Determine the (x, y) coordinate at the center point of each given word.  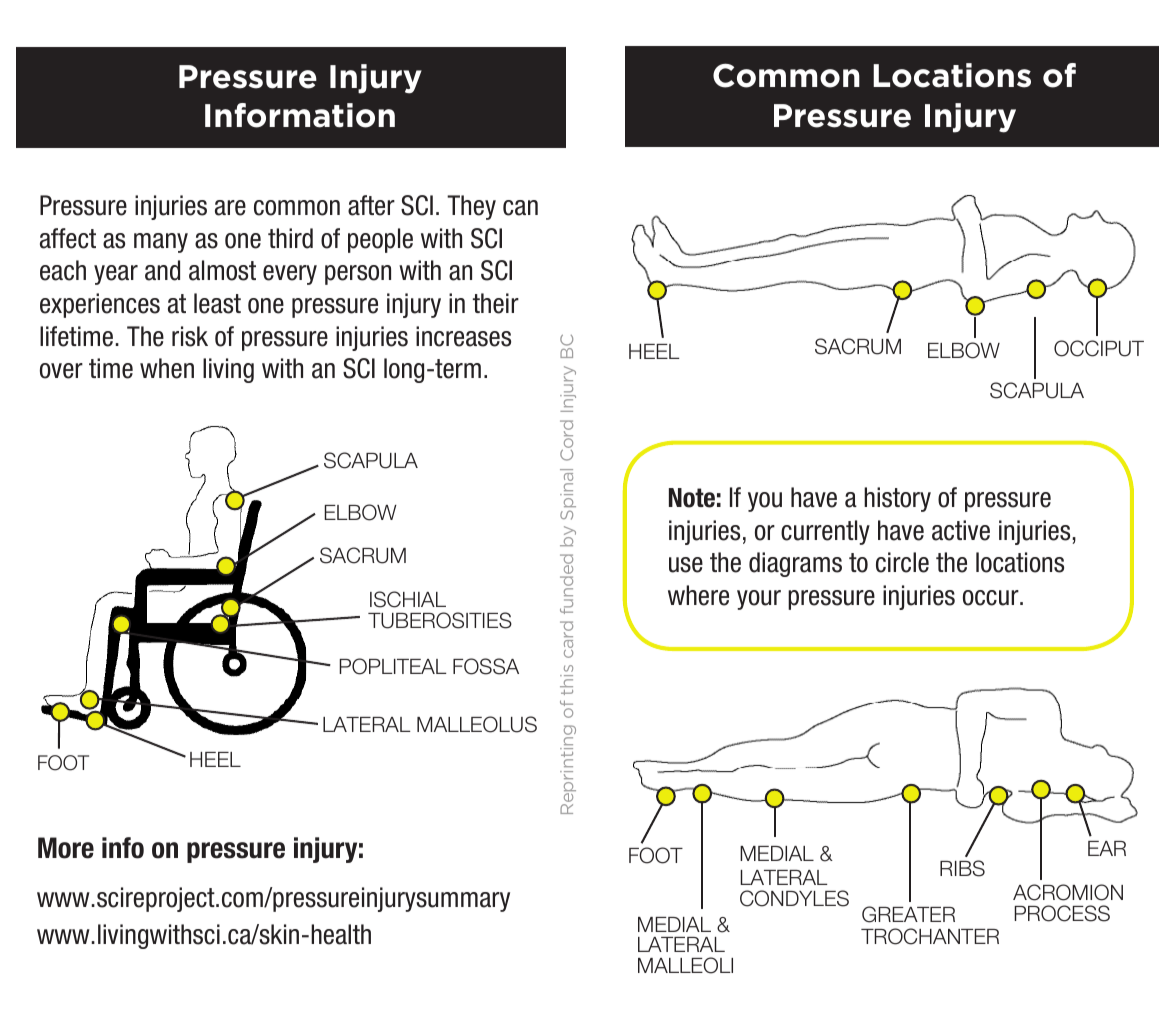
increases (463, 336)
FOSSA (486, 666)
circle (902, 562)
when (167, 368)
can (520, 208)
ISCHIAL (408, 599)
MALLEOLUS (477, 724)
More (66, 848)
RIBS (962, 868)
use (686, 565)
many (161, 243)
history (897, 499)
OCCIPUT (1099, 348)
